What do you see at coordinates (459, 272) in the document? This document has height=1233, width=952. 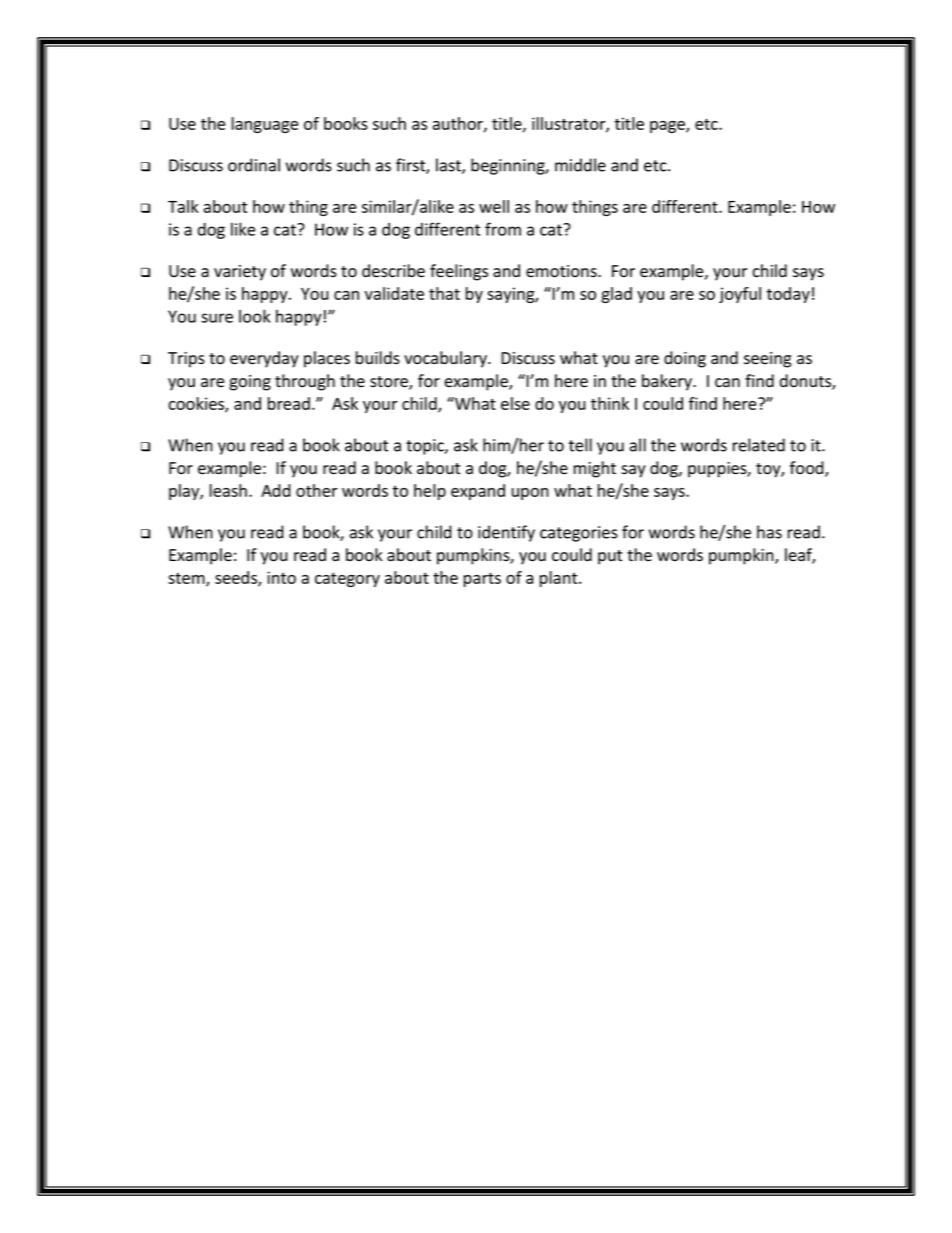 I see `feelings` at bounding box center [459, 272].
